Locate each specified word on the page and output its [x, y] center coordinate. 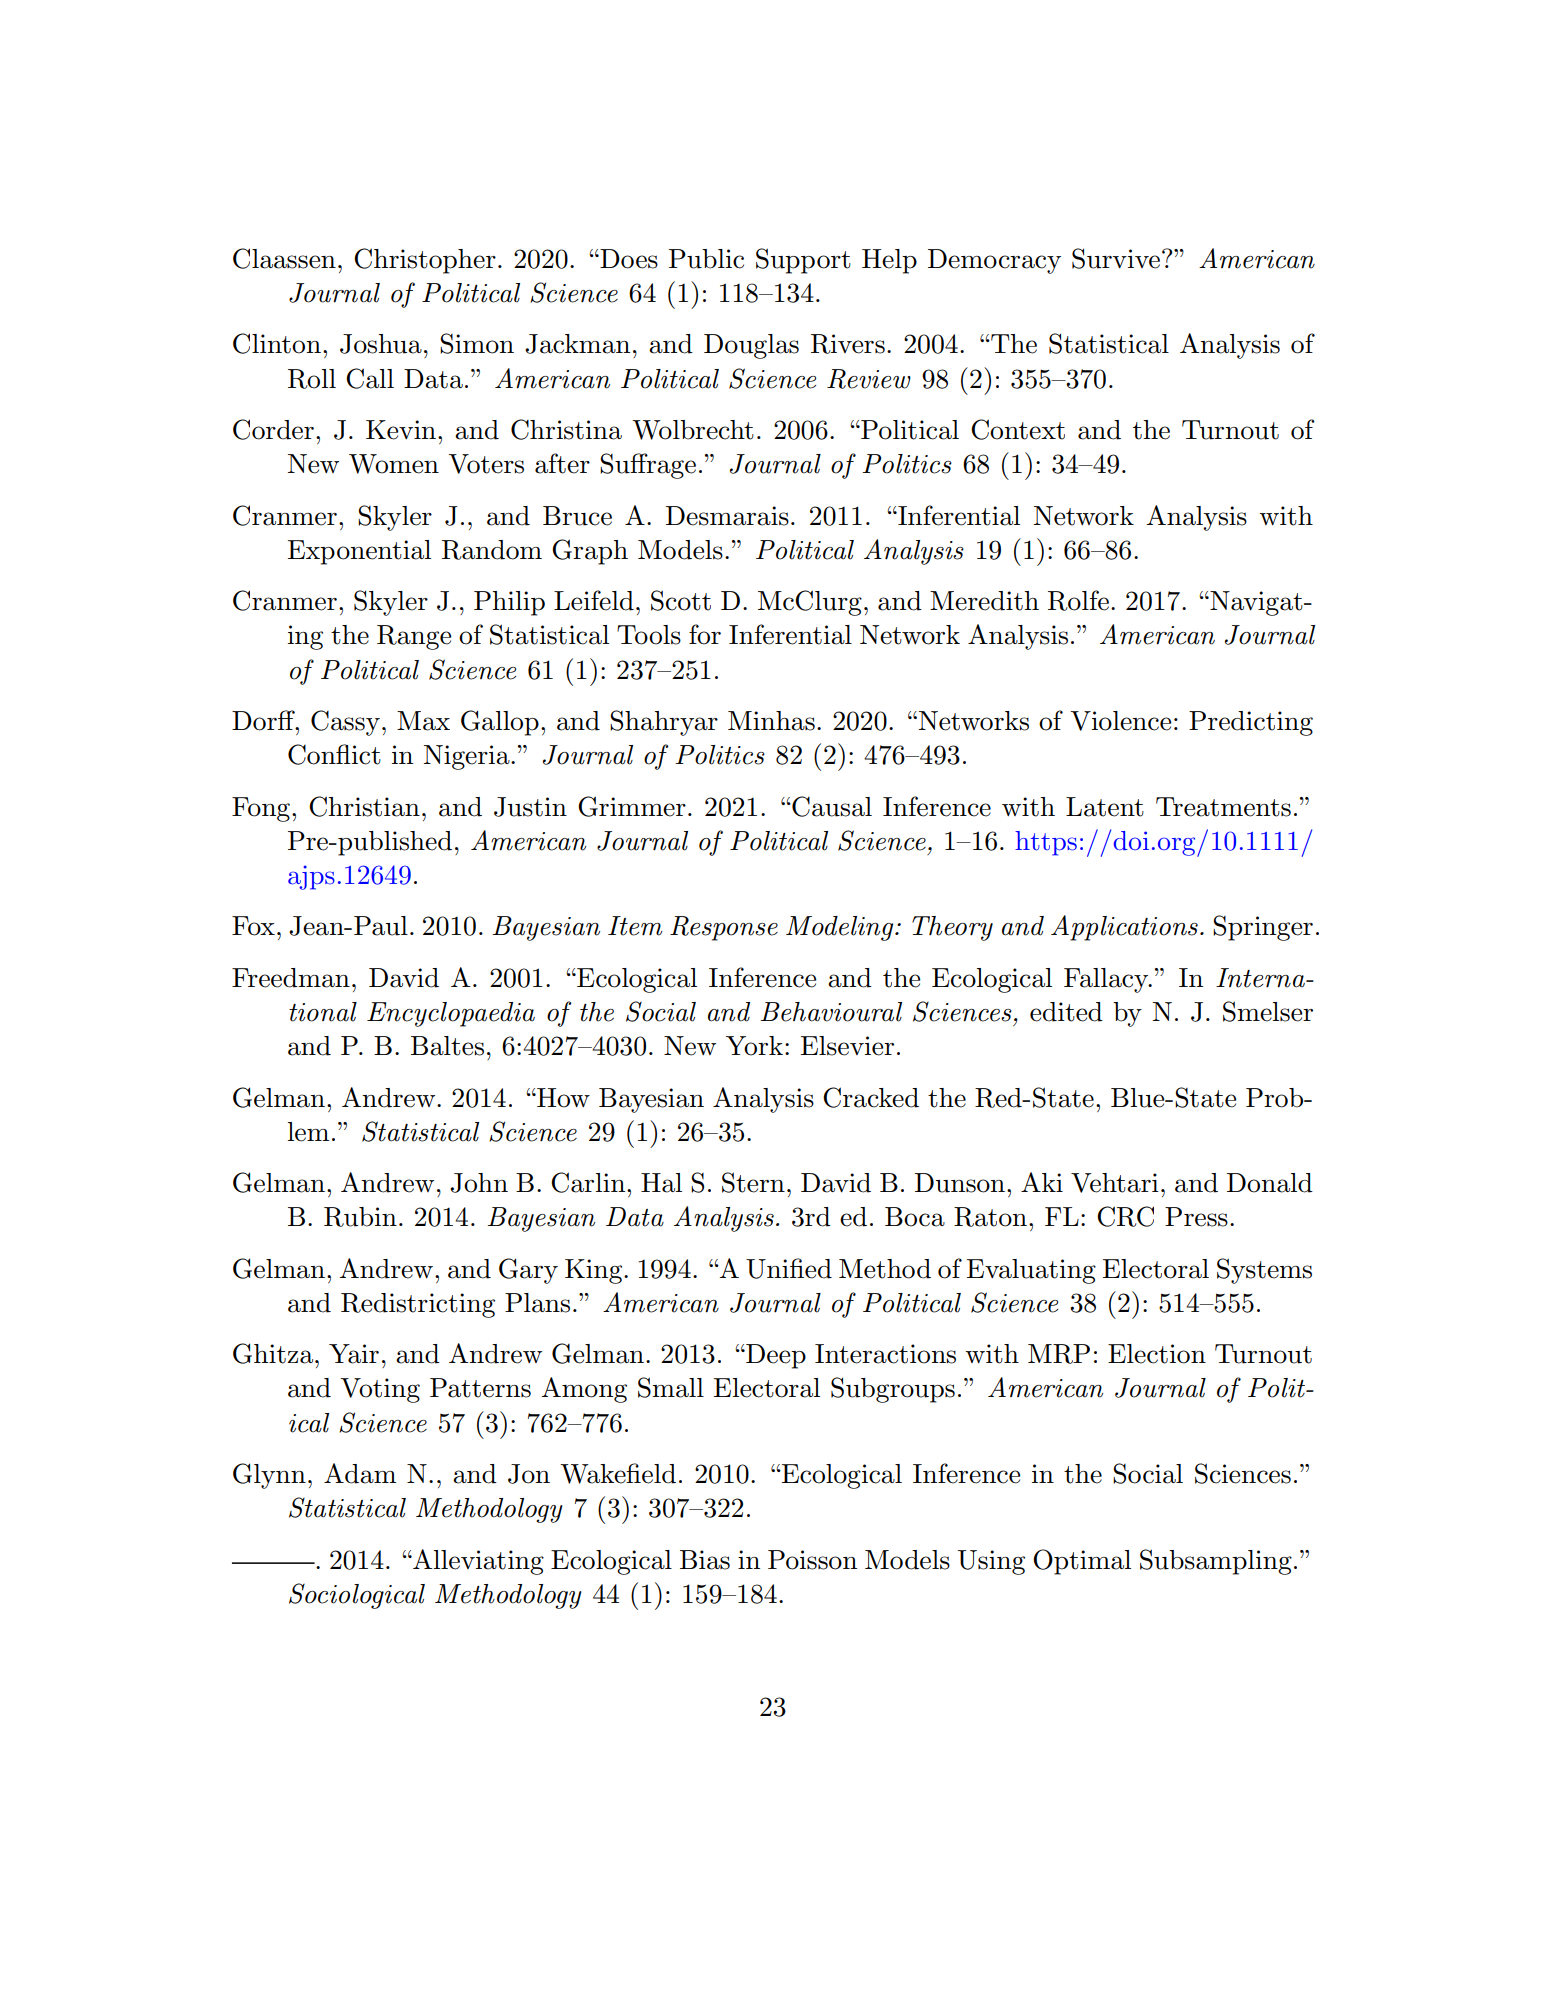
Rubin [360, 1217]
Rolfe [1078, 600]
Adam [360, 1473]
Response [724, 928]
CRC [1125, 1216]
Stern [753, 1182]
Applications [1124, 928]
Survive [1116, 258]
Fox [253, 926]
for [705, 634]
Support [803, 261]
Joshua [381, 344]
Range [414, 637]
